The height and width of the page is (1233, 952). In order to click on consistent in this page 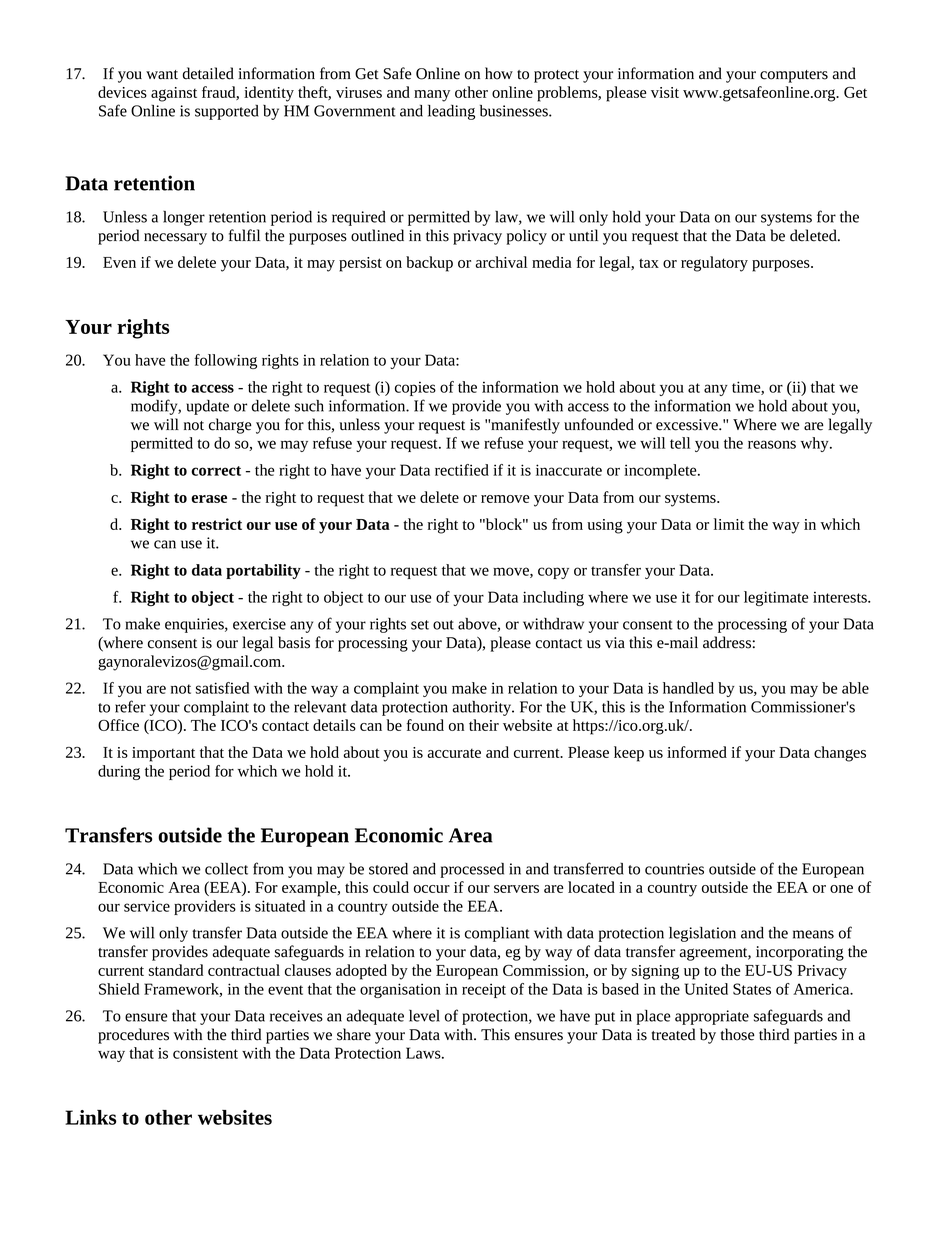, I will do `click(205, 1053)`.
